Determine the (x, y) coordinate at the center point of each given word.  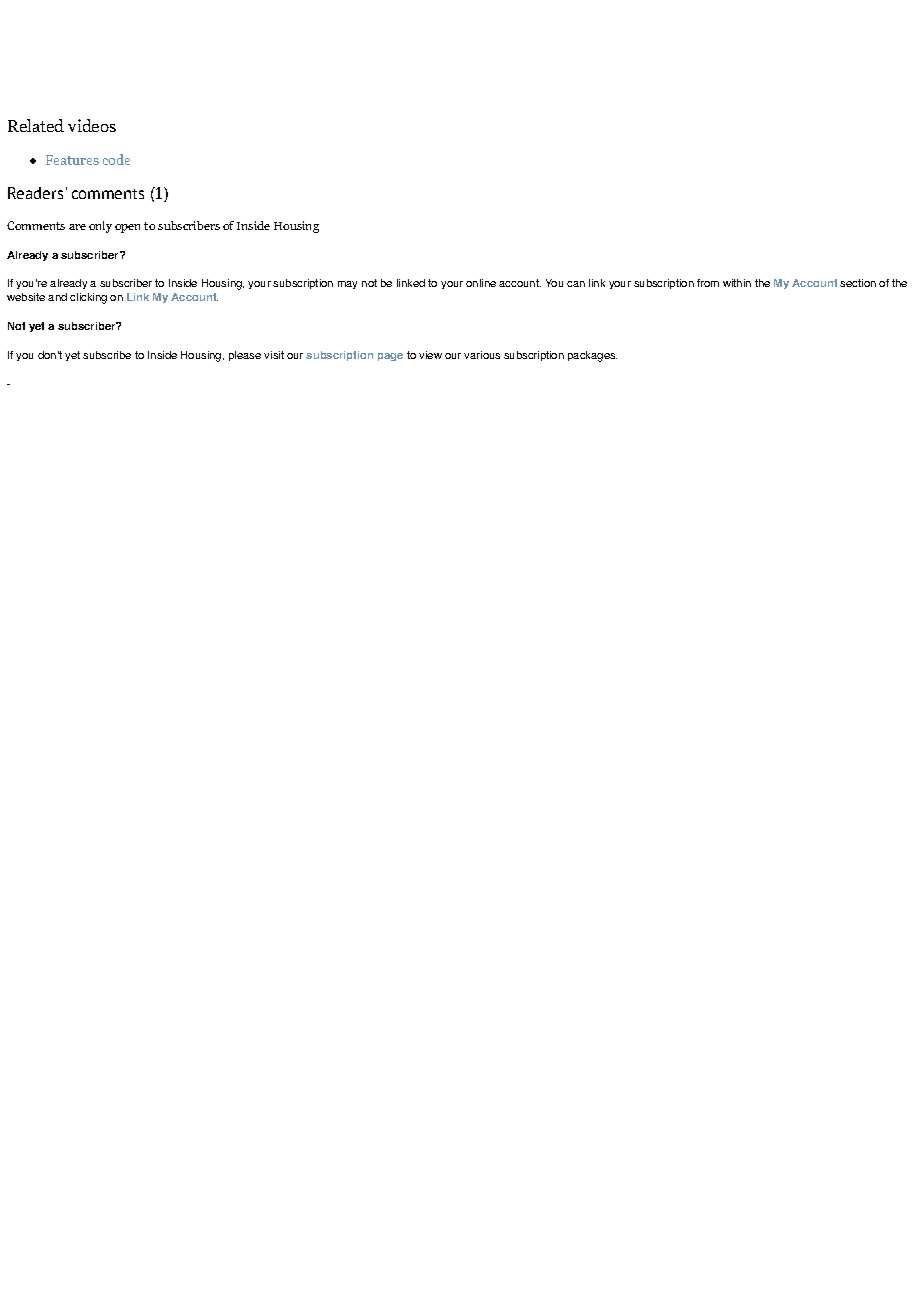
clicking (88, 298)
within (737, 283)
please (245, 356)
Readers (35, 193)
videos (92, 125)
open (127, 228)
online (481, 283)
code (116, 159)
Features (72, 160)
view (430, 355)
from (708, 283)
